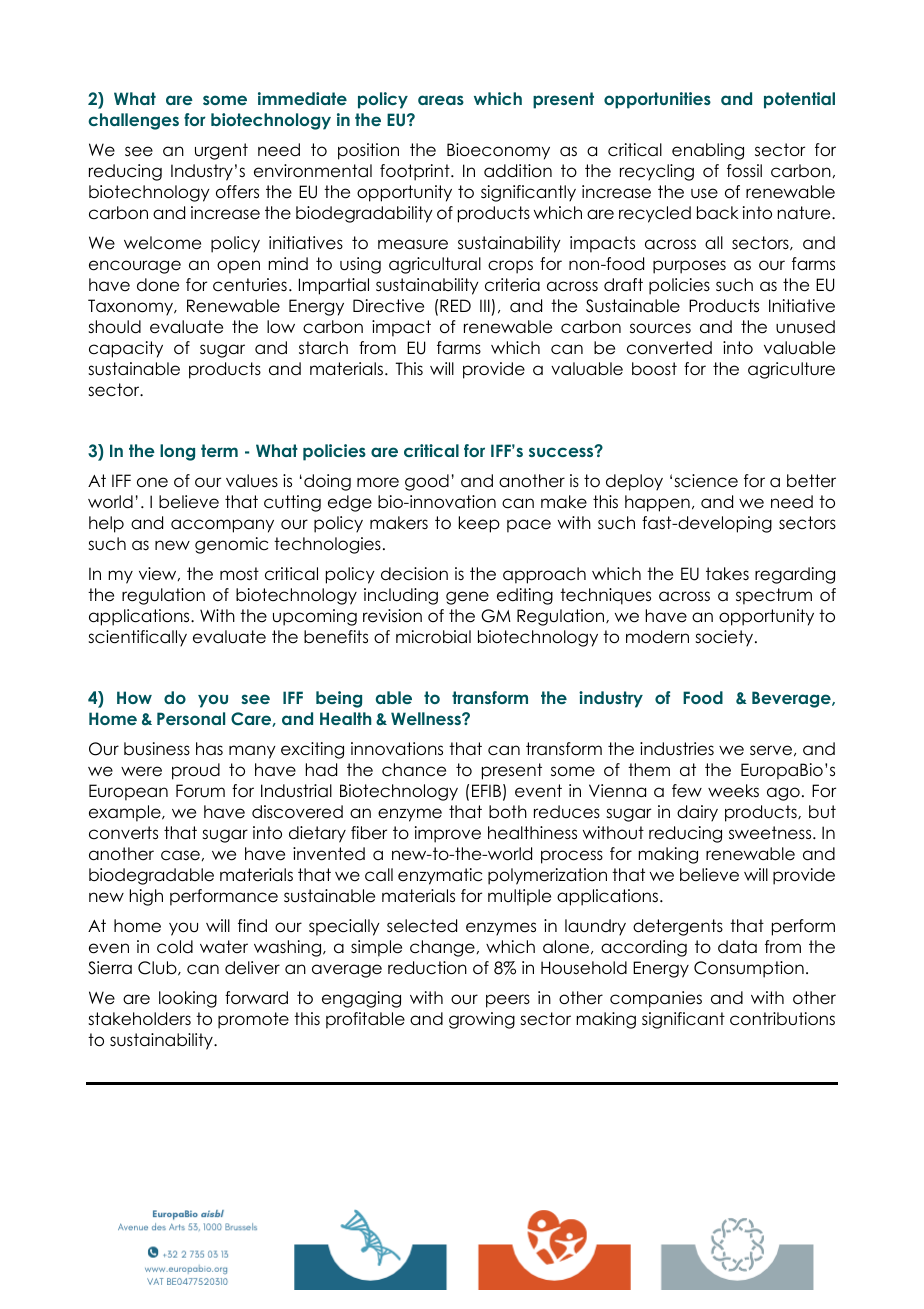 The image size is (924, 1309). Describe the element at coordinates (433, 637) in the image. I see `microbial` at that location.
